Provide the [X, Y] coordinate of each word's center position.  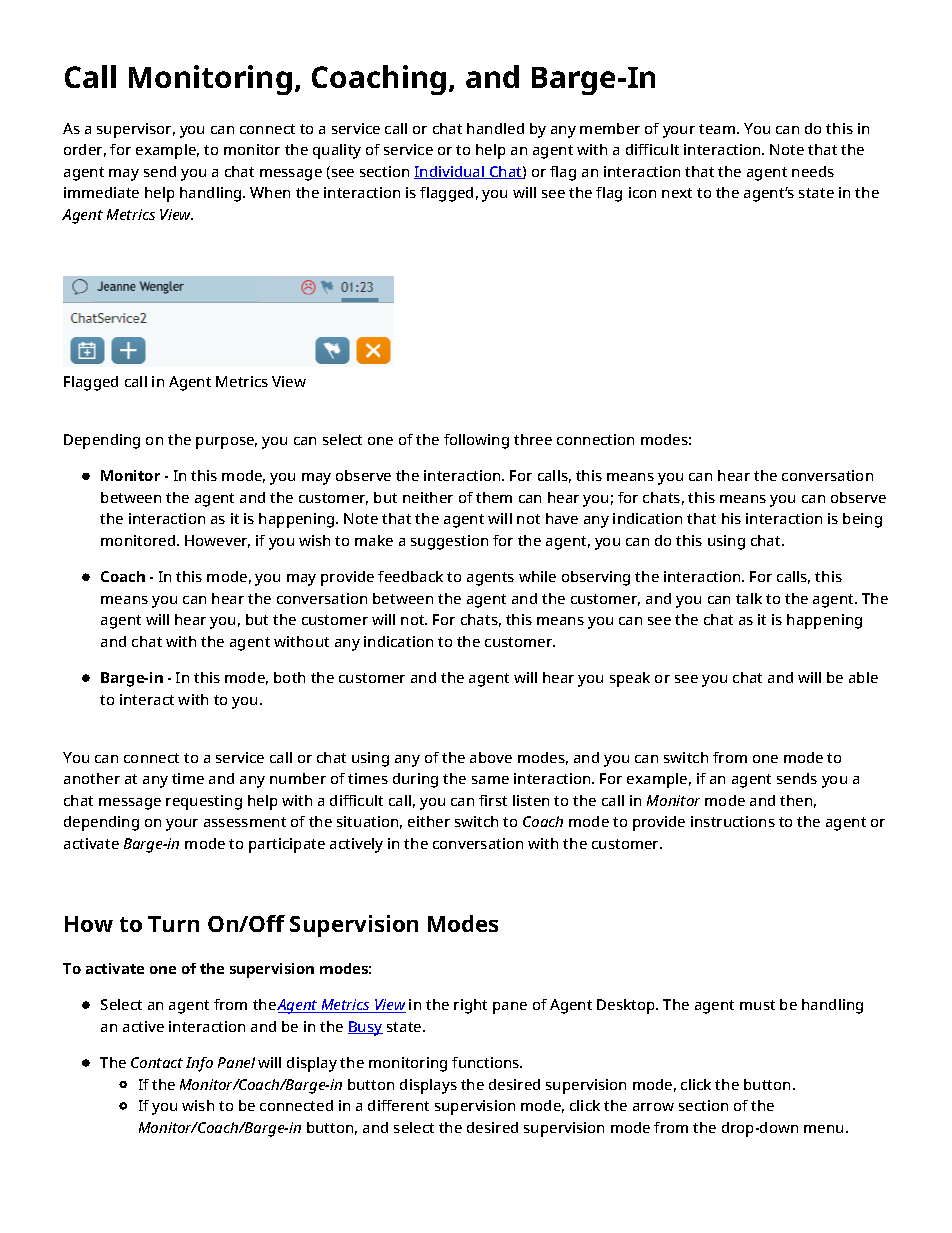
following [476, 441]
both [289, 677]
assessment [245, 822]
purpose [226, 443]
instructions [733, 821]
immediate [101, 192]
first [493, 800]
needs [813, 171]
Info [199, 1064]
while [537, 576]
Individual [450, 172]
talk [749, 598]
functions [487, 1062]
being [862, 520]
